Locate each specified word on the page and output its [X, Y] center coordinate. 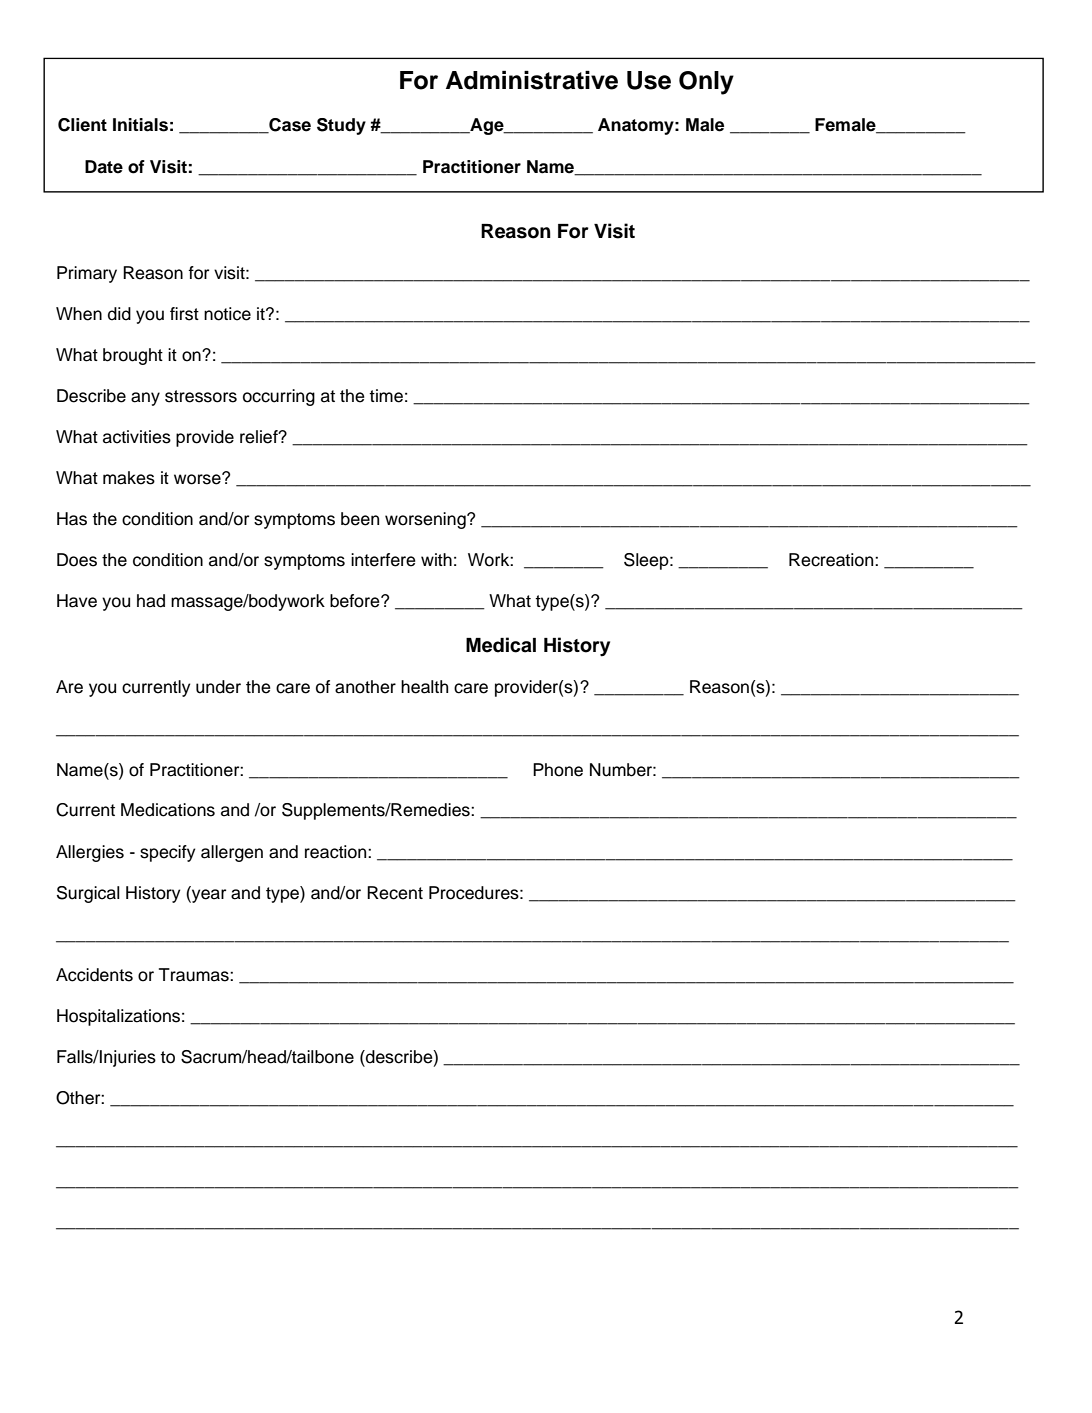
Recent [395, 893]
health [424, 687]
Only [706, 83]
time [386, 396]
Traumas [195, 975]
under [218, 687]
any [145, 399]
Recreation [832, 560]
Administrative [532, 80]
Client [82, 125]
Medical [501, 645]
